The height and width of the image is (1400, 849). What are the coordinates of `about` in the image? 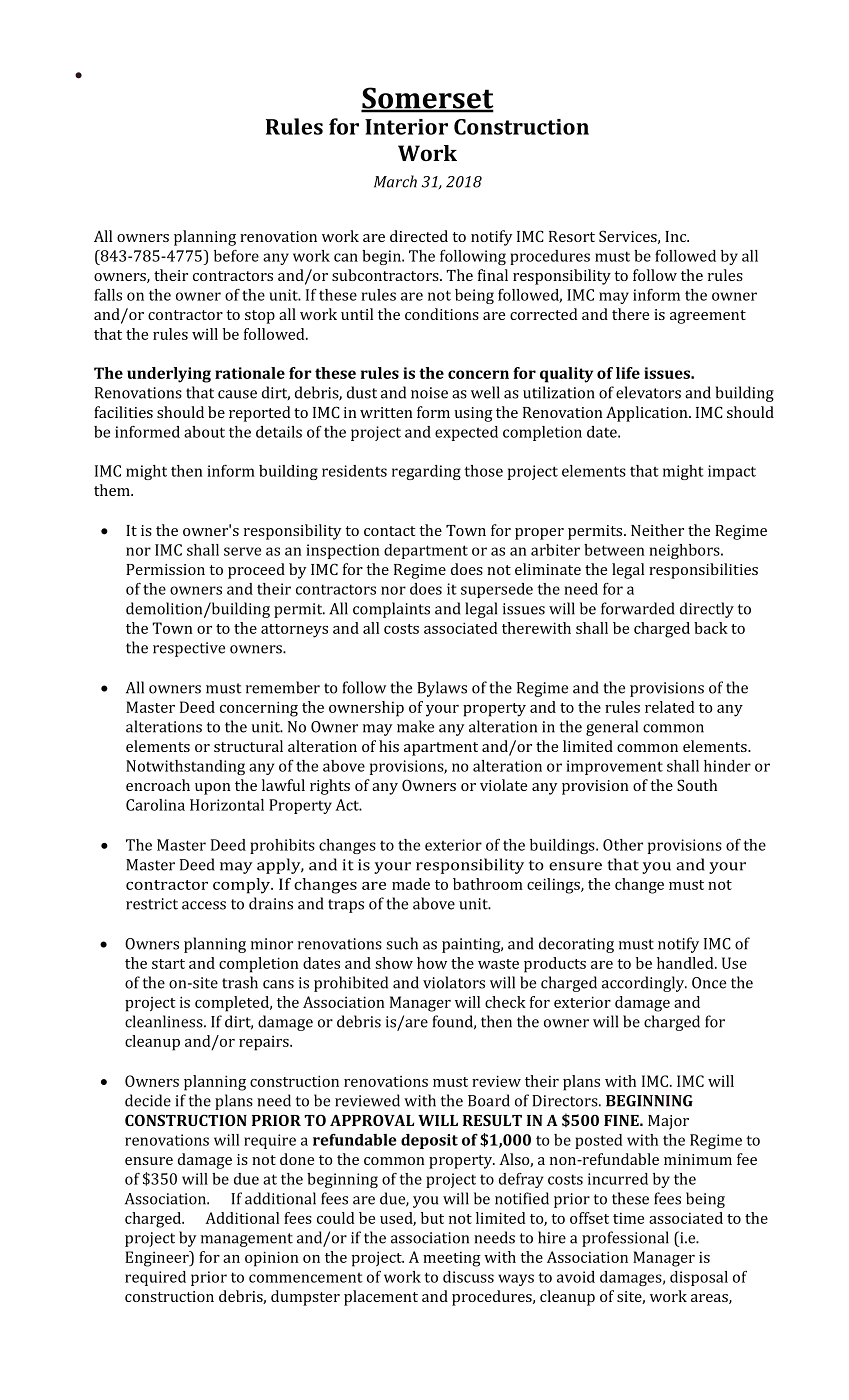 It's located at (204, 432).
